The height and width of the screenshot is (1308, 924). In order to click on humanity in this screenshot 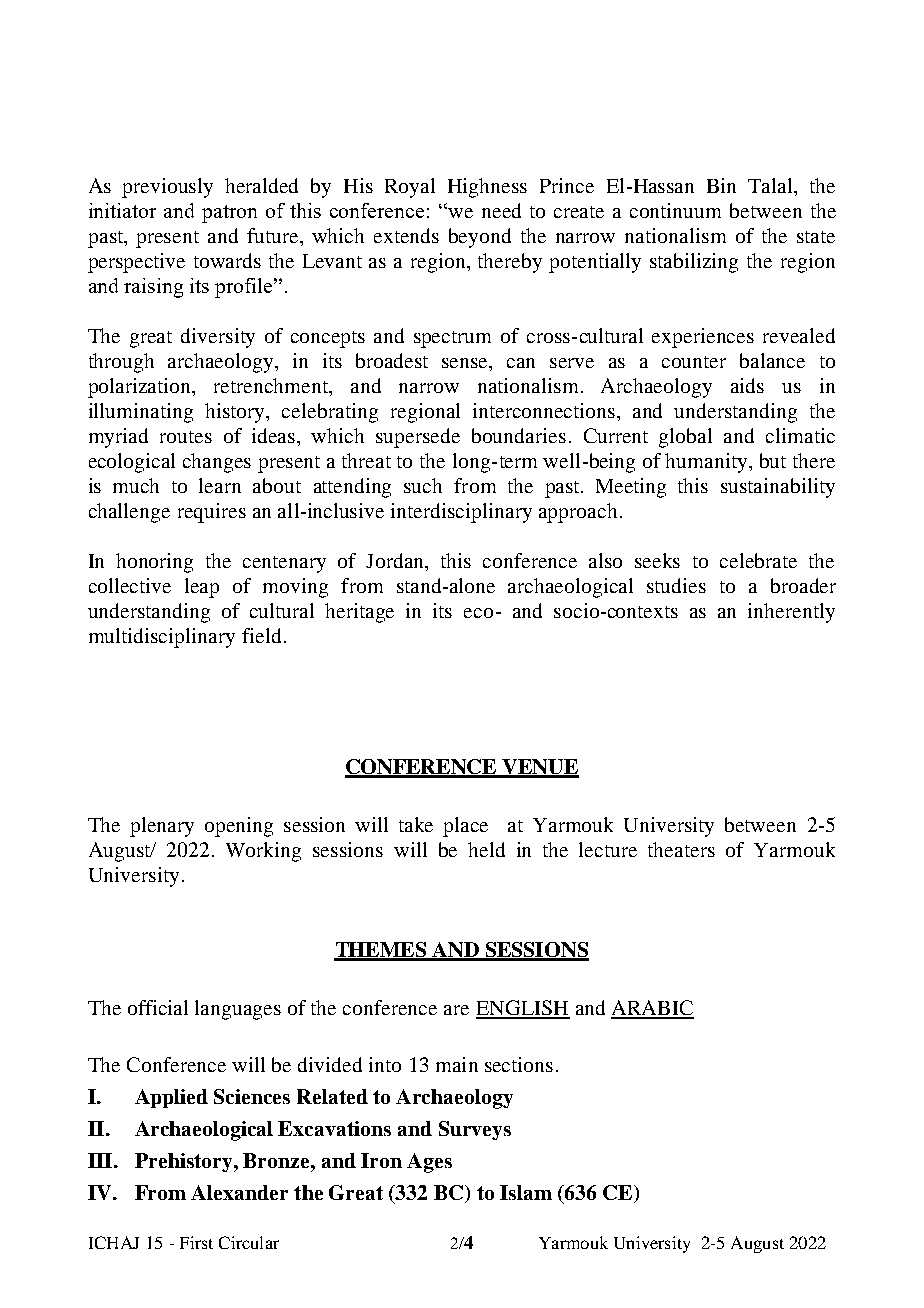, I will do `click(707, 463)`.
